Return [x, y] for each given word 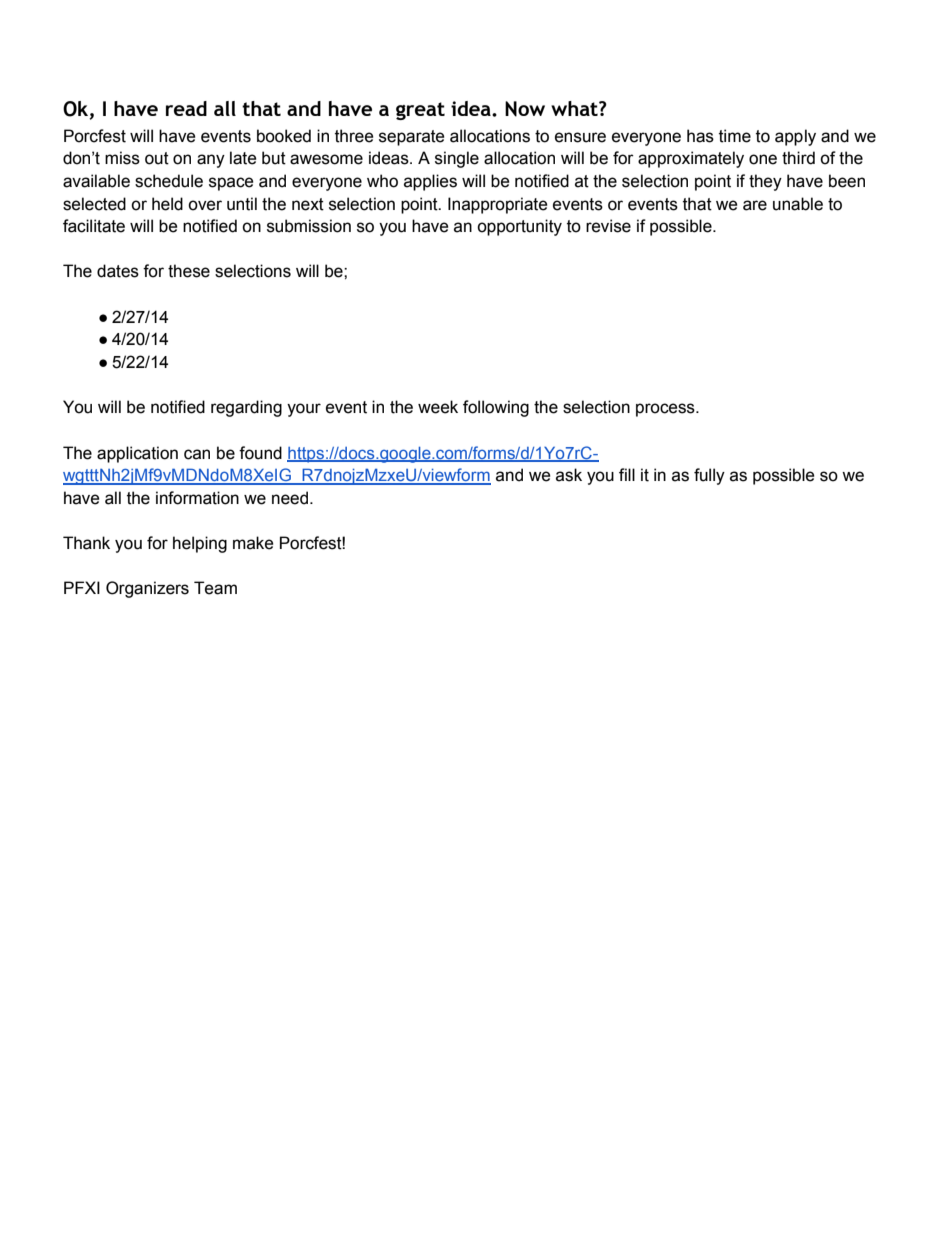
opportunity [519, 227]
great [420, 111]
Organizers [147, 589]
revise [608, 226]
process [666, 410]
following [496, 408]
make [253, 543]
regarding [246, 408]
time [735, 136]
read [186, 108]
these [189, 271]
